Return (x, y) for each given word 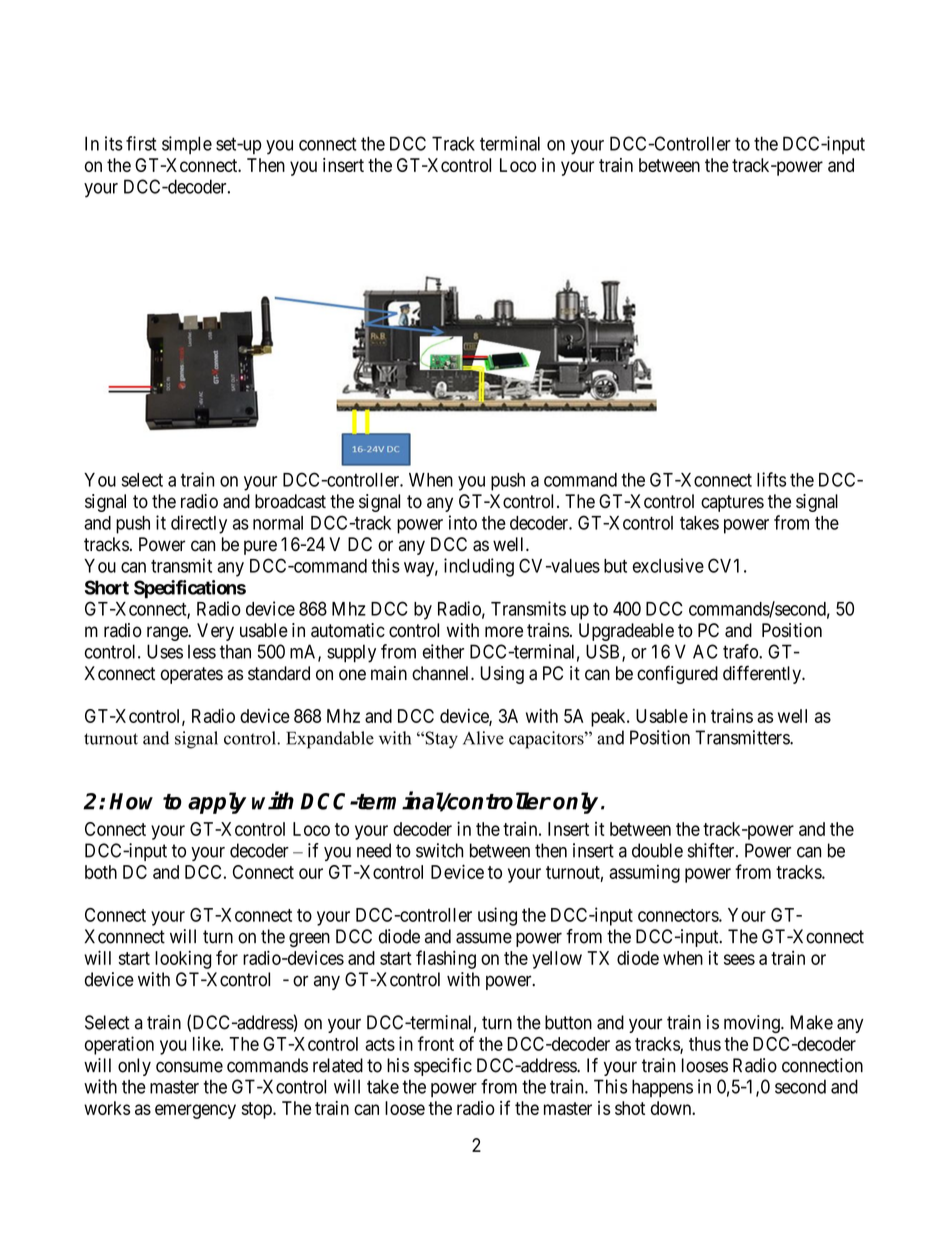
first (141, 143)
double (657, 850)
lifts (771, 479)
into (463, 522)
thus (705, 1044)
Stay (440, 740)
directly (199, 524)
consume (189, 1067)
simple (187, 145)
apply (217, 803)
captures (732, 503)
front (436, 1043)
